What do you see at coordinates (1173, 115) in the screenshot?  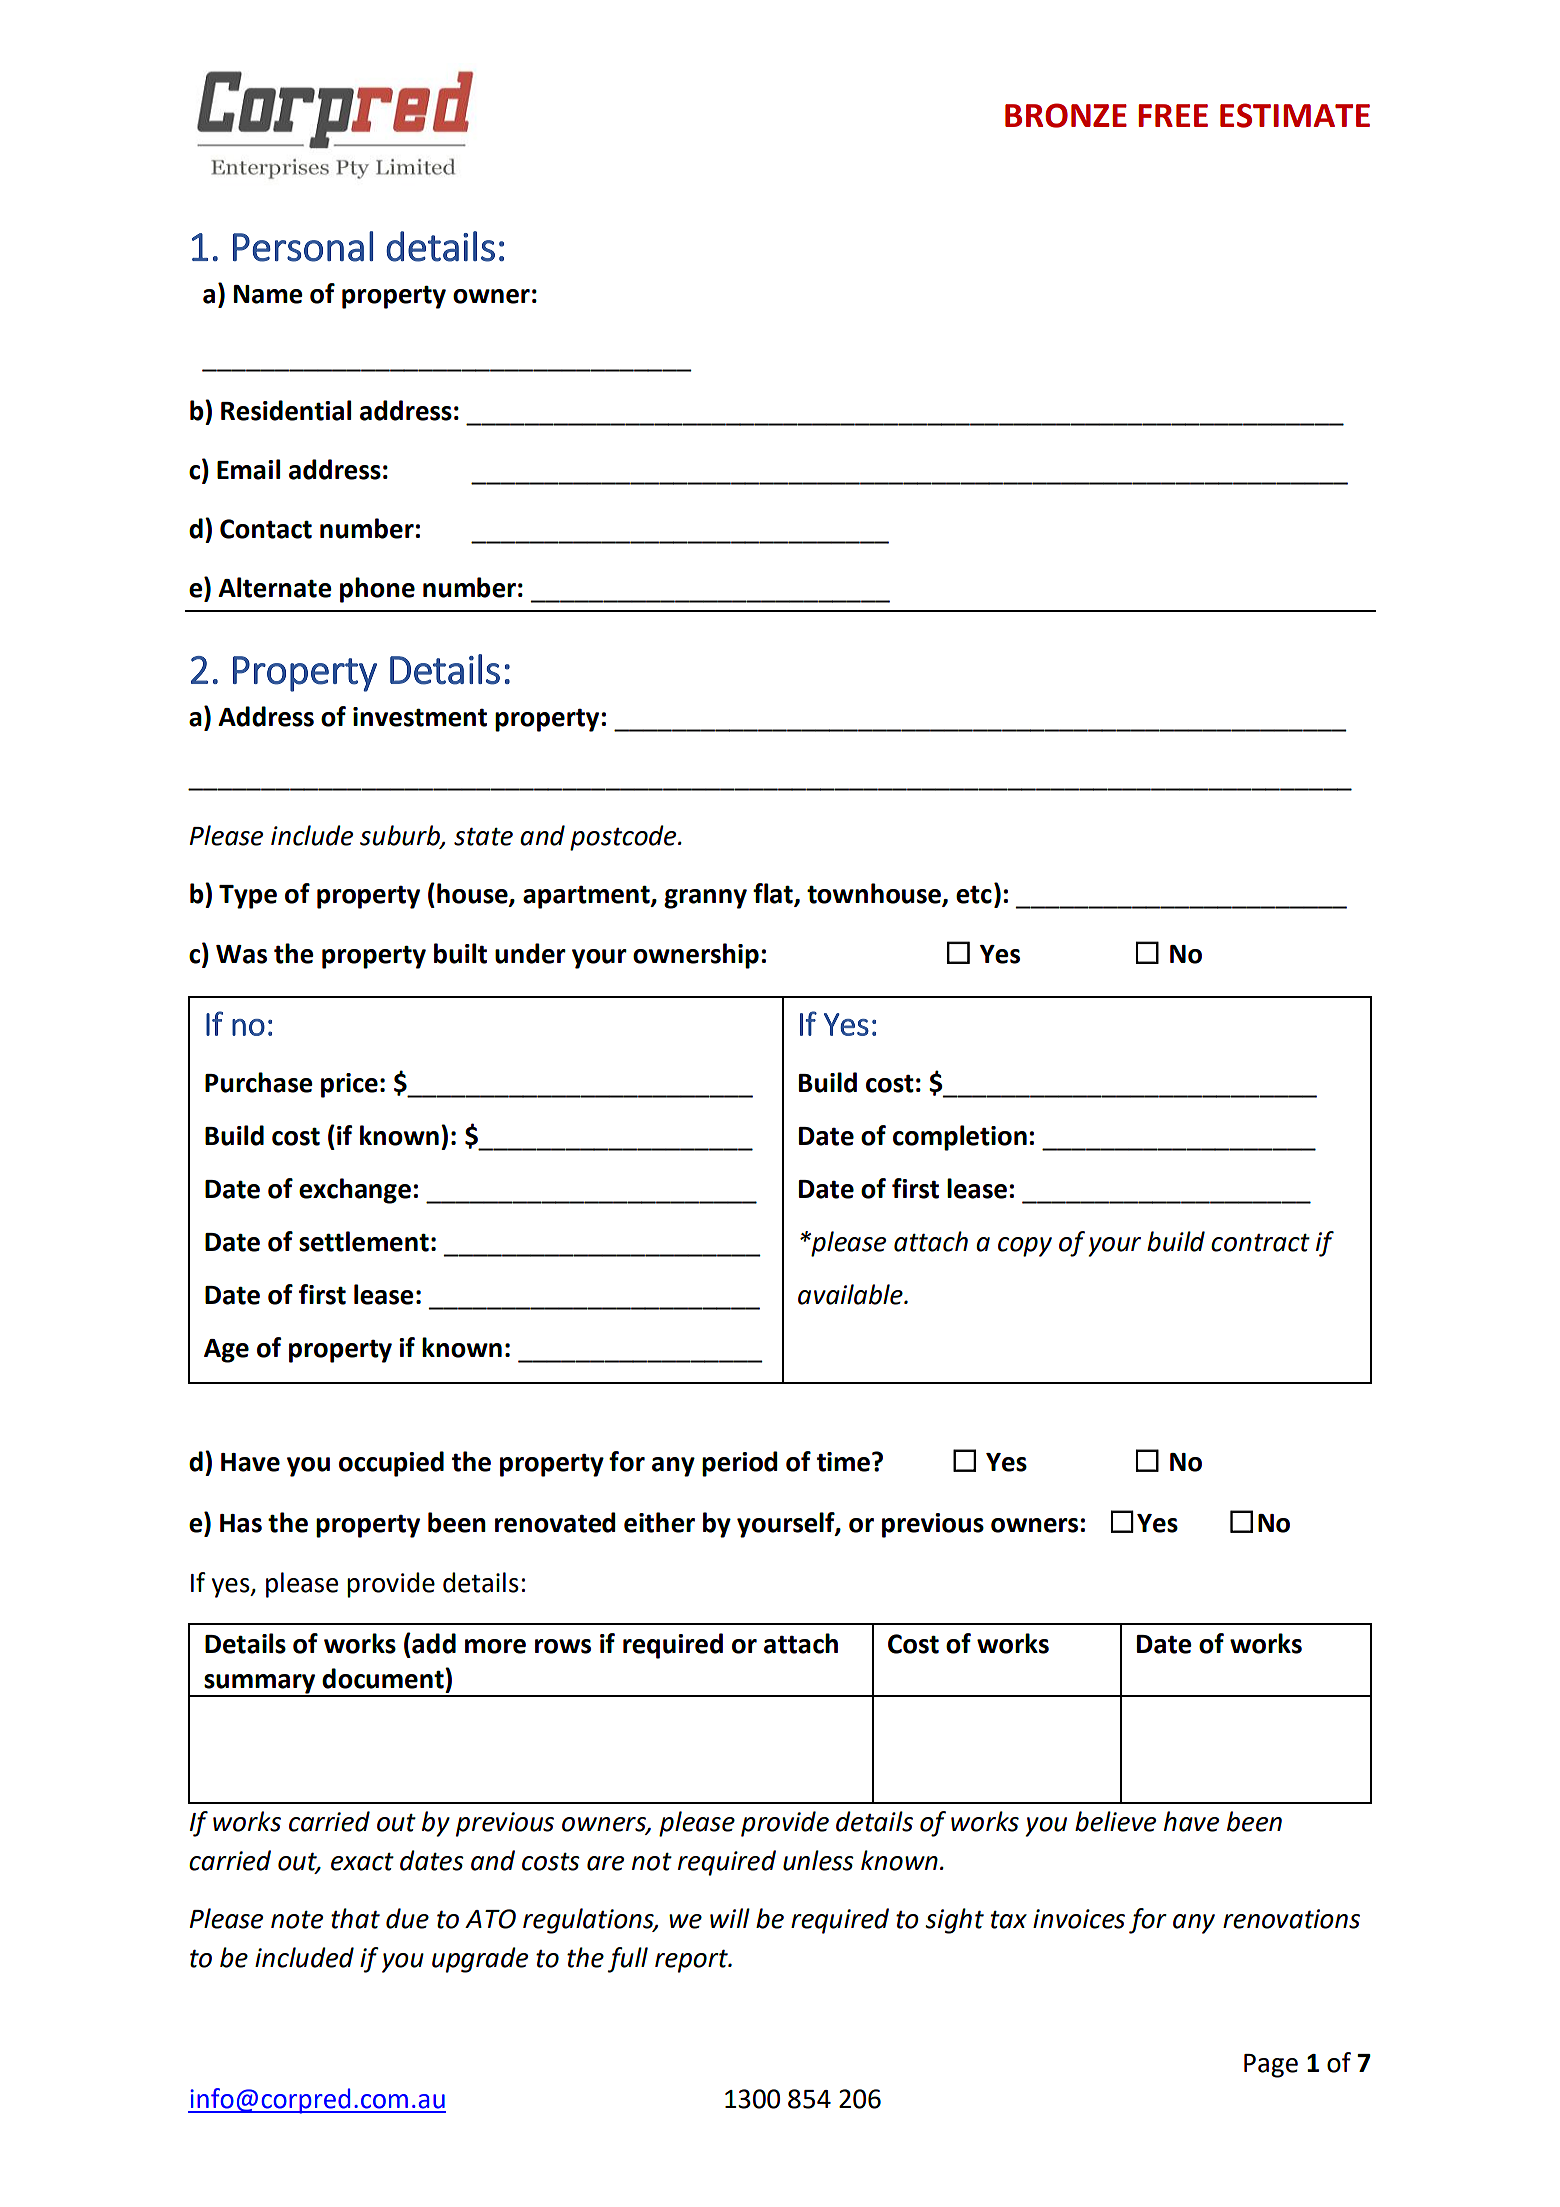 I see `FREE` at bounding box center [1173, 115].
